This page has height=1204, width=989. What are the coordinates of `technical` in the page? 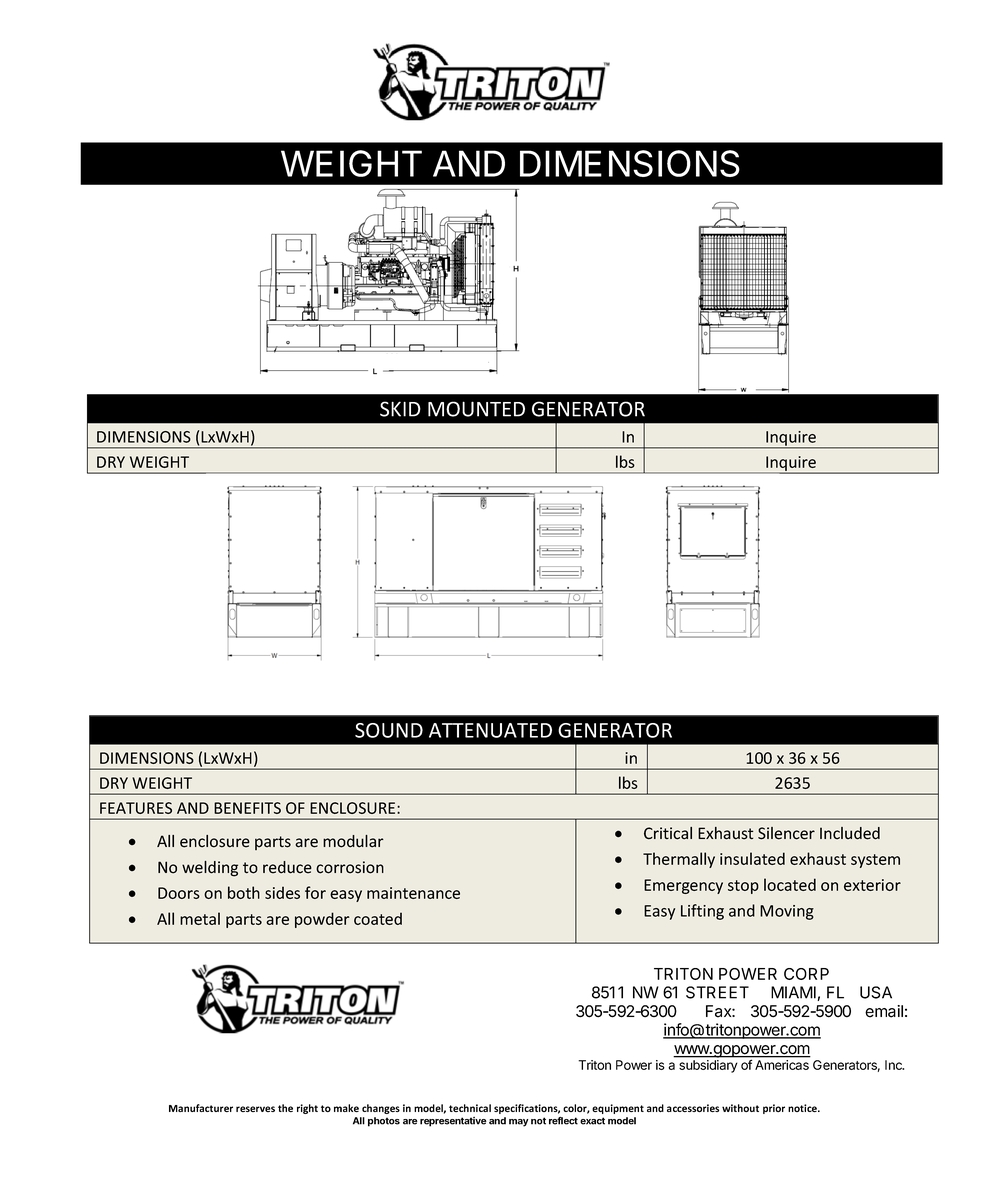 It's located at (470, 1108).
